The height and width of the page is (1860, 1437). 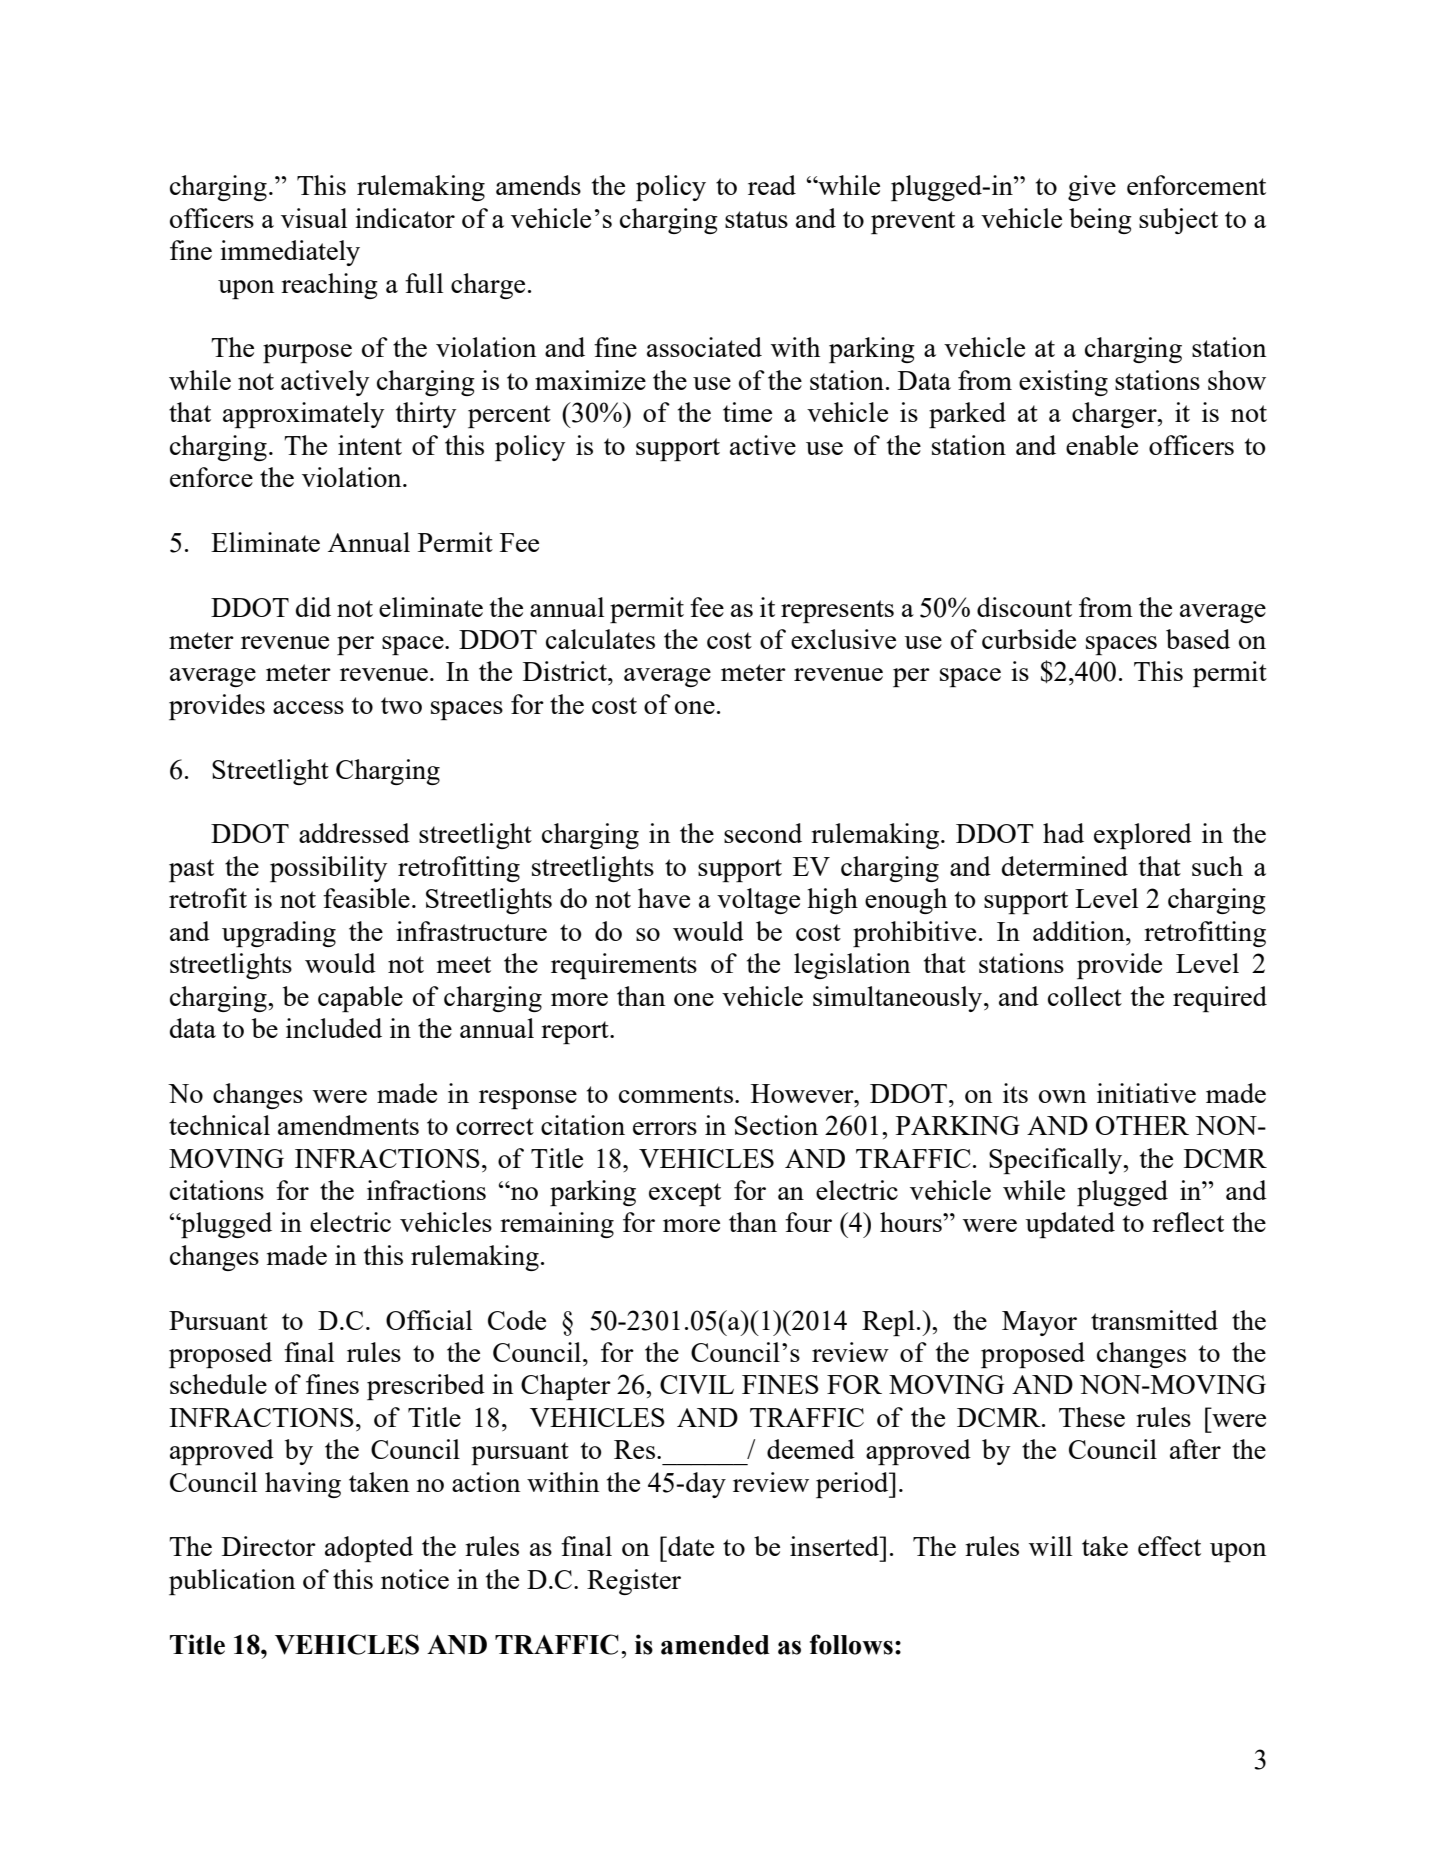 What do you see at coordinates (354, 833) in the page?
I see `addressed` at bounding box center [354, 833].
